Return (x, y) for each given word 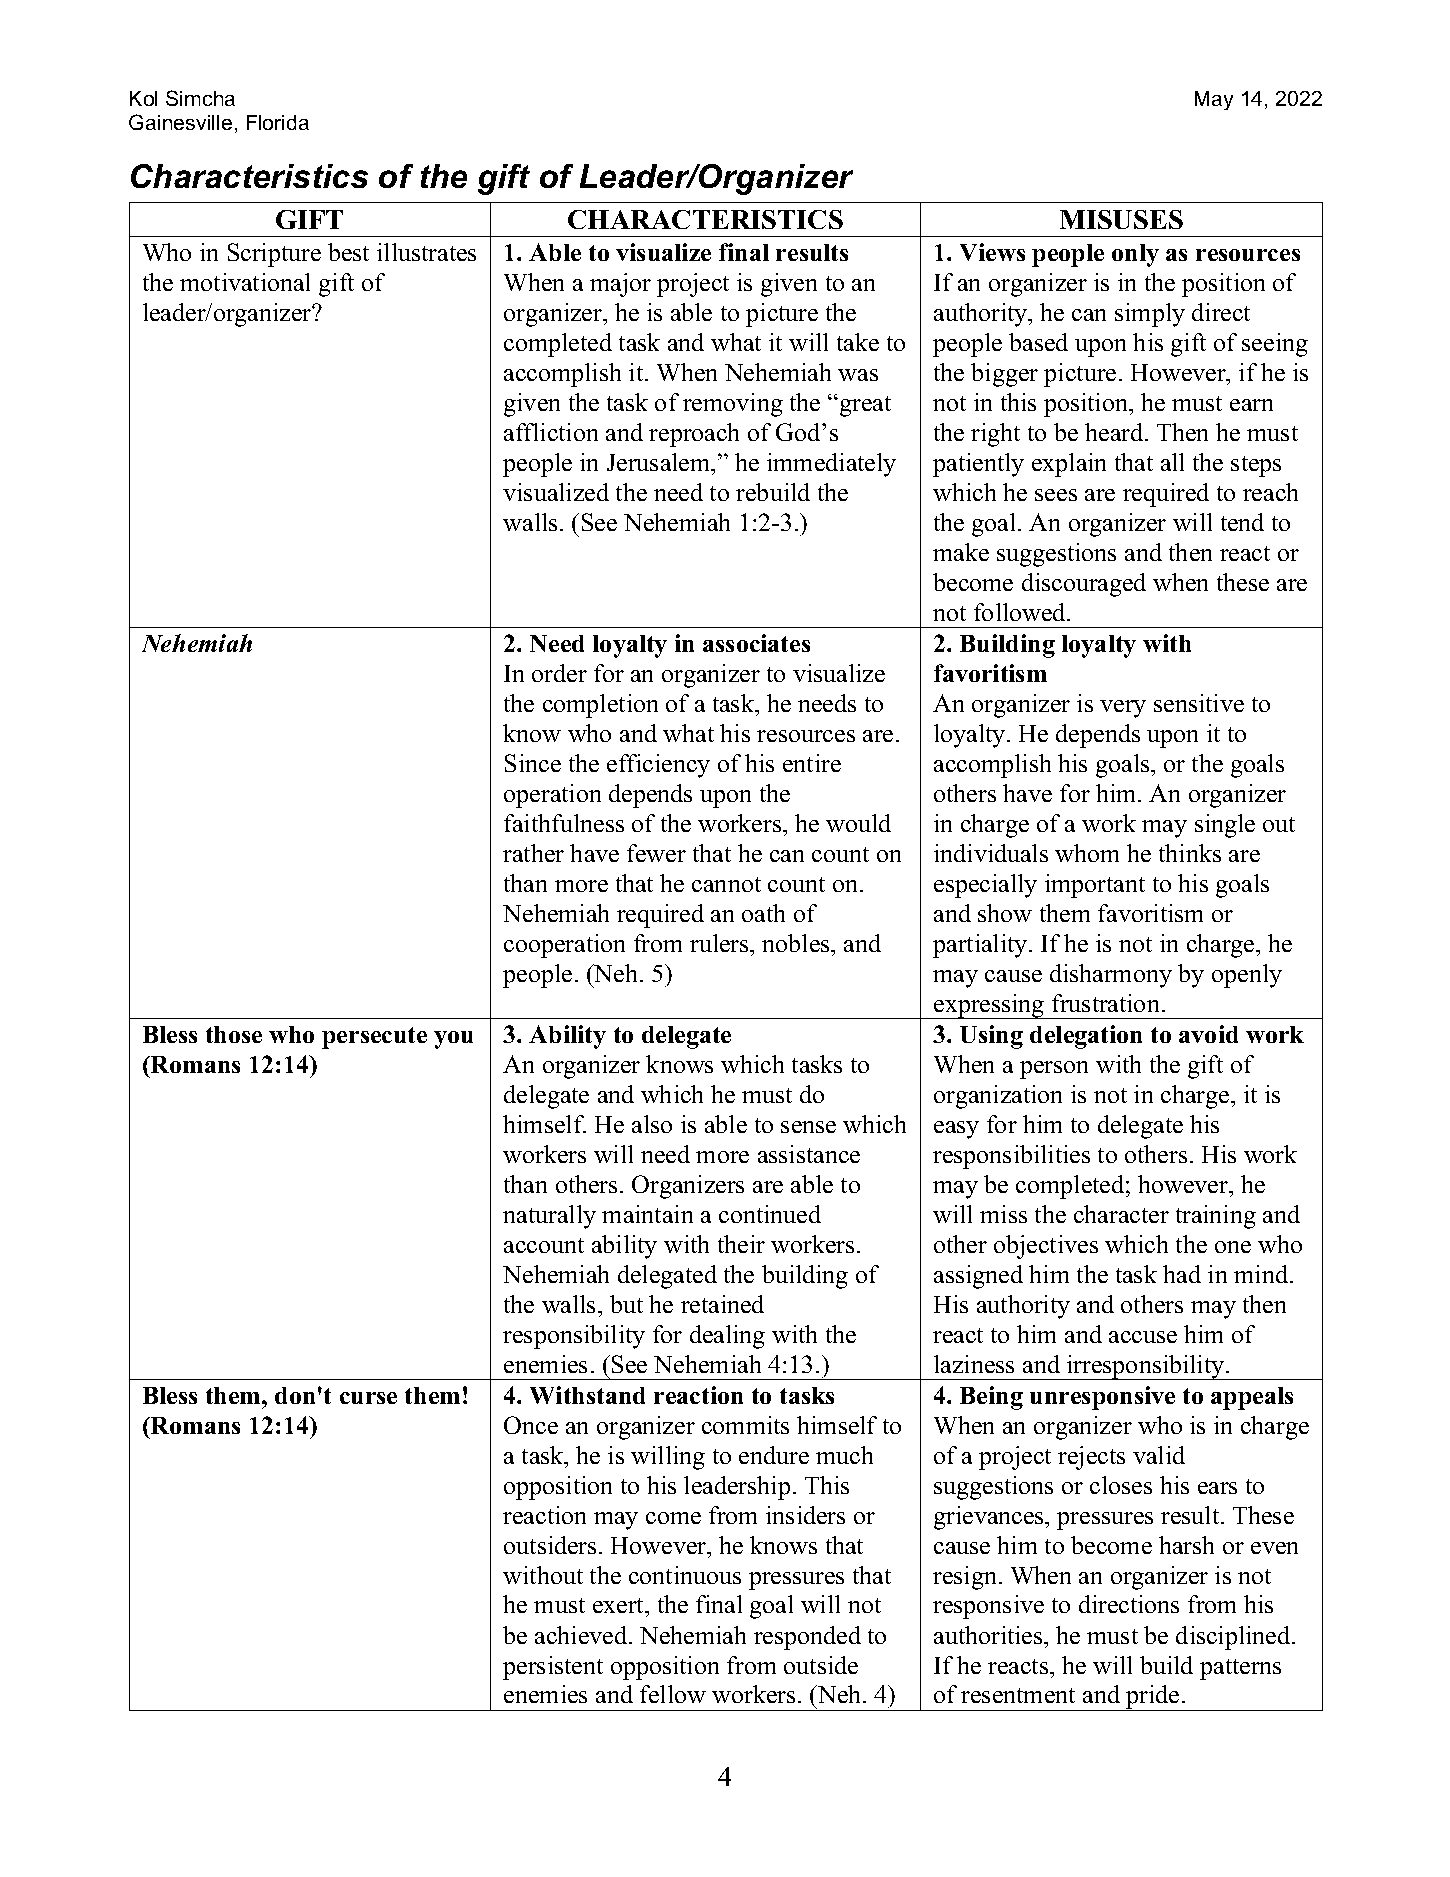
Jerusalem (660, 462)
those (234, 1034)
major (620, 285)
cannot (726, 884)
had (1182, 1274)
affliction (551, 432)
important (1095, 886)
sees (1056, 495)
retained (722, 1304)
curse (368, 1398)
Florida (278, 122)
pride (1153, 1698)
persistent (553, 1668)
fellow (673, 1694)
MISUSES (1121, 219)
